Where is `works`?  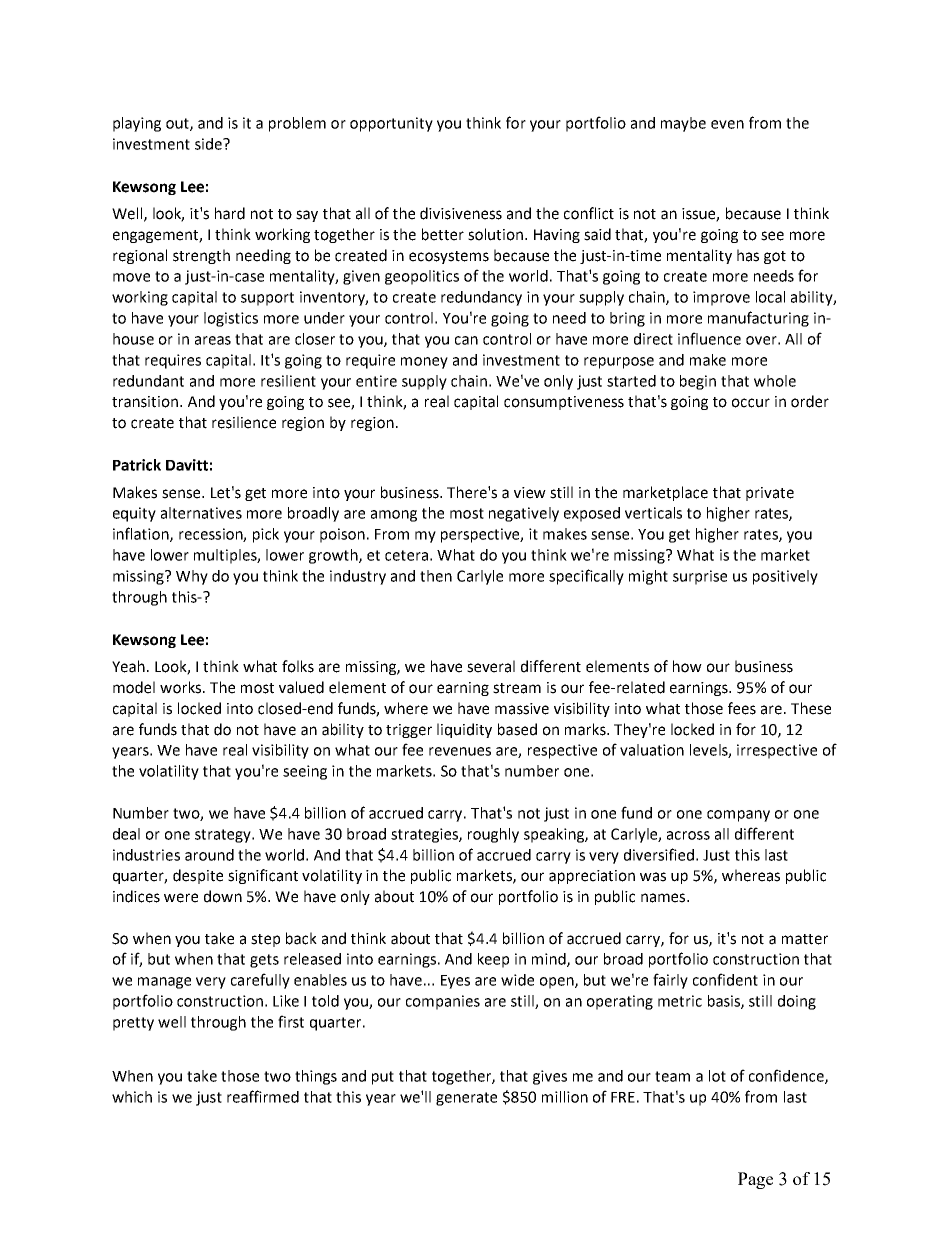
works is located at coordinates (182, 687).
